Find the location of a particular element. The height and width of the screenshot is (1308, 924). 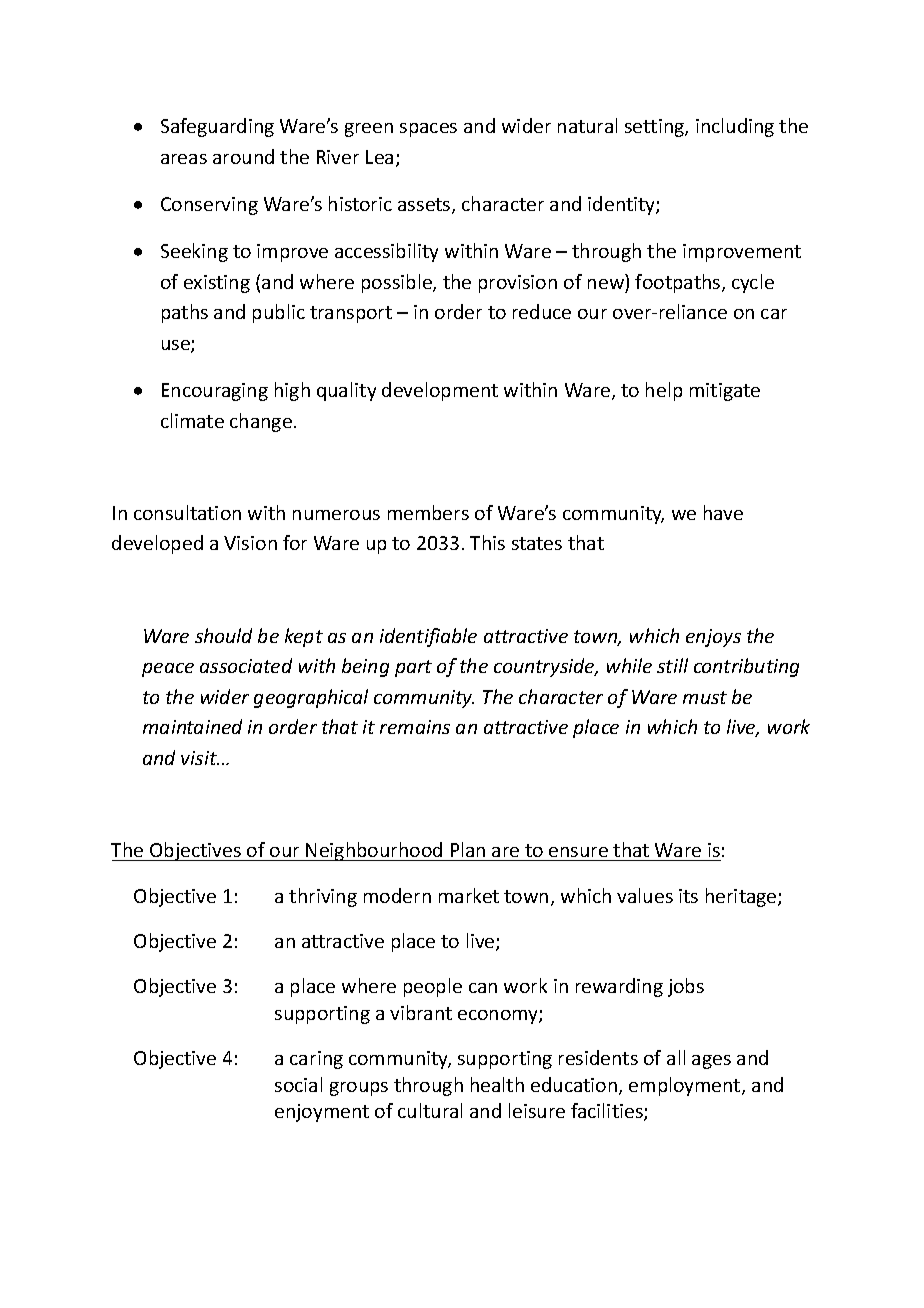

spaces is located at coordinates (428, 130).
